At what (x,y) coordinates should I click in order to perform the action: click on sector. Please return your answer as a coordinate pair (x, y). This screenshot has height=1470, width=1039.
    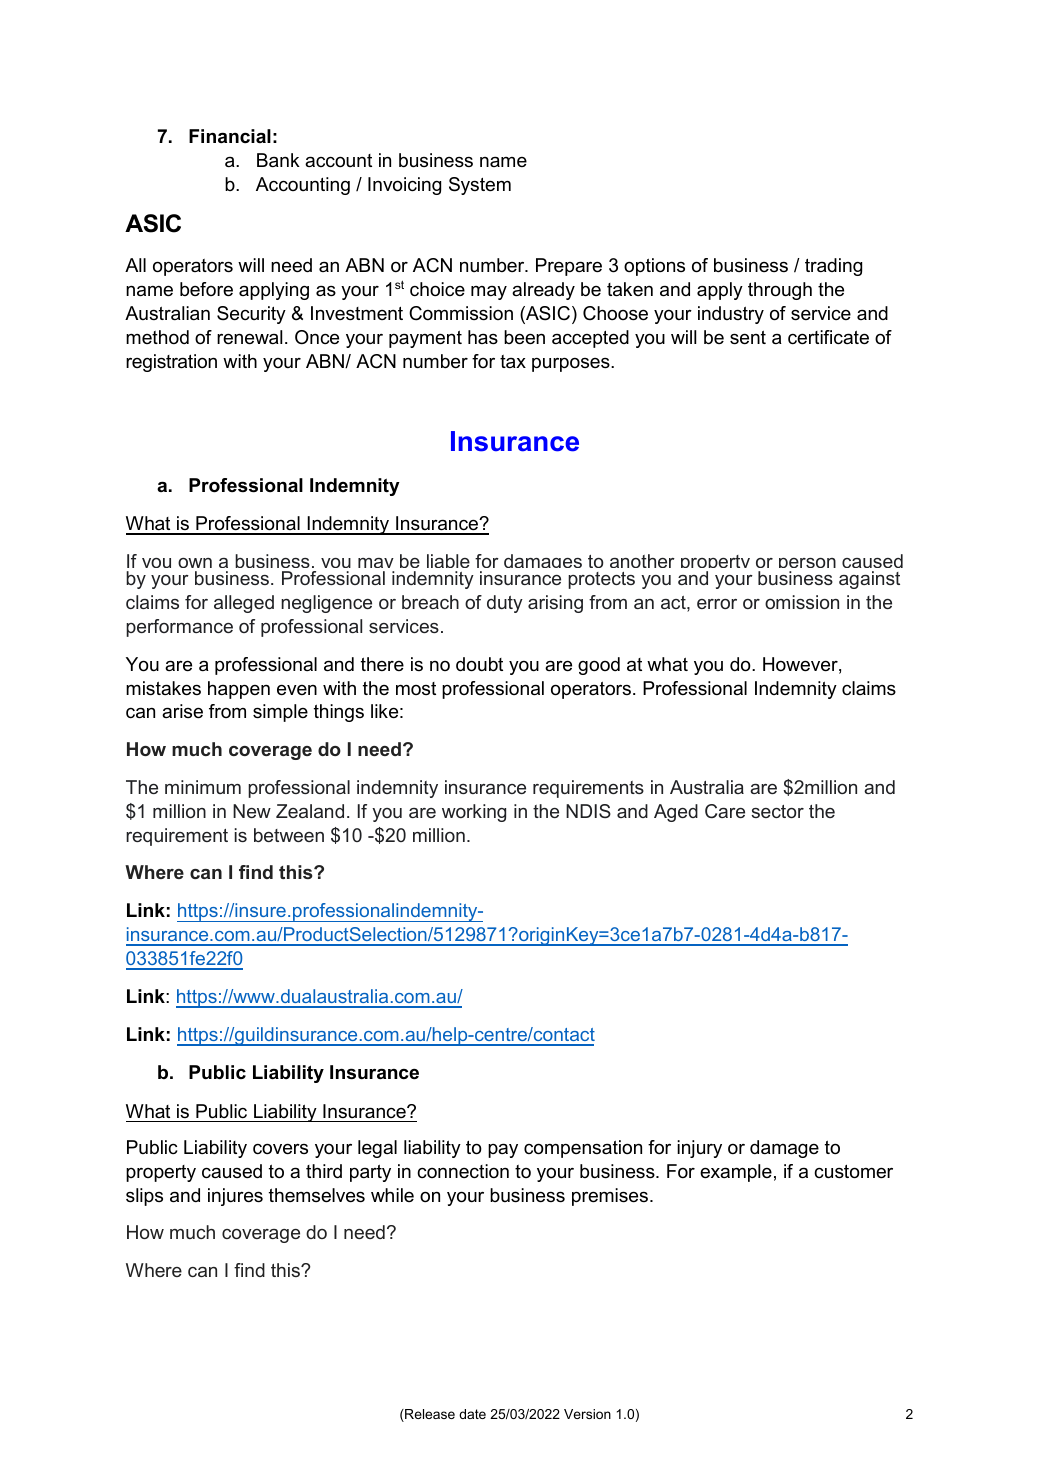
    Looking at the image, I should click on (777, 811).
